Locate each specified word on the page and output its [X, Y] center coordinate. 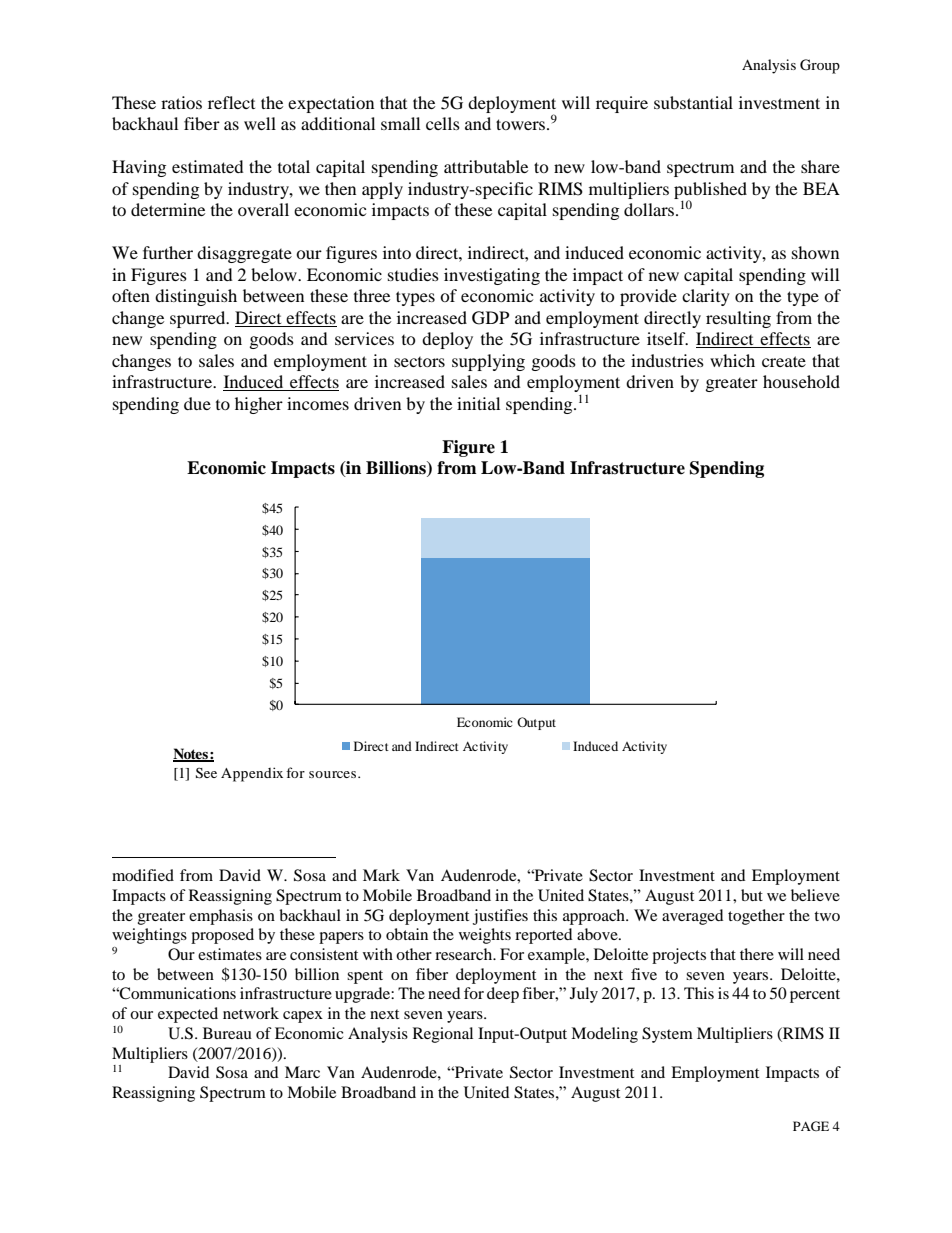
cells [443, 123]
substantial [693, 102]
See [206, 773]
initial [478, 403]
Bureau [227, 1033]
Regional [443, 1035]
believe [815, 895]
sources [332, 774]
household [801, 381]
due [197, 403]
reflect [231, 102]
